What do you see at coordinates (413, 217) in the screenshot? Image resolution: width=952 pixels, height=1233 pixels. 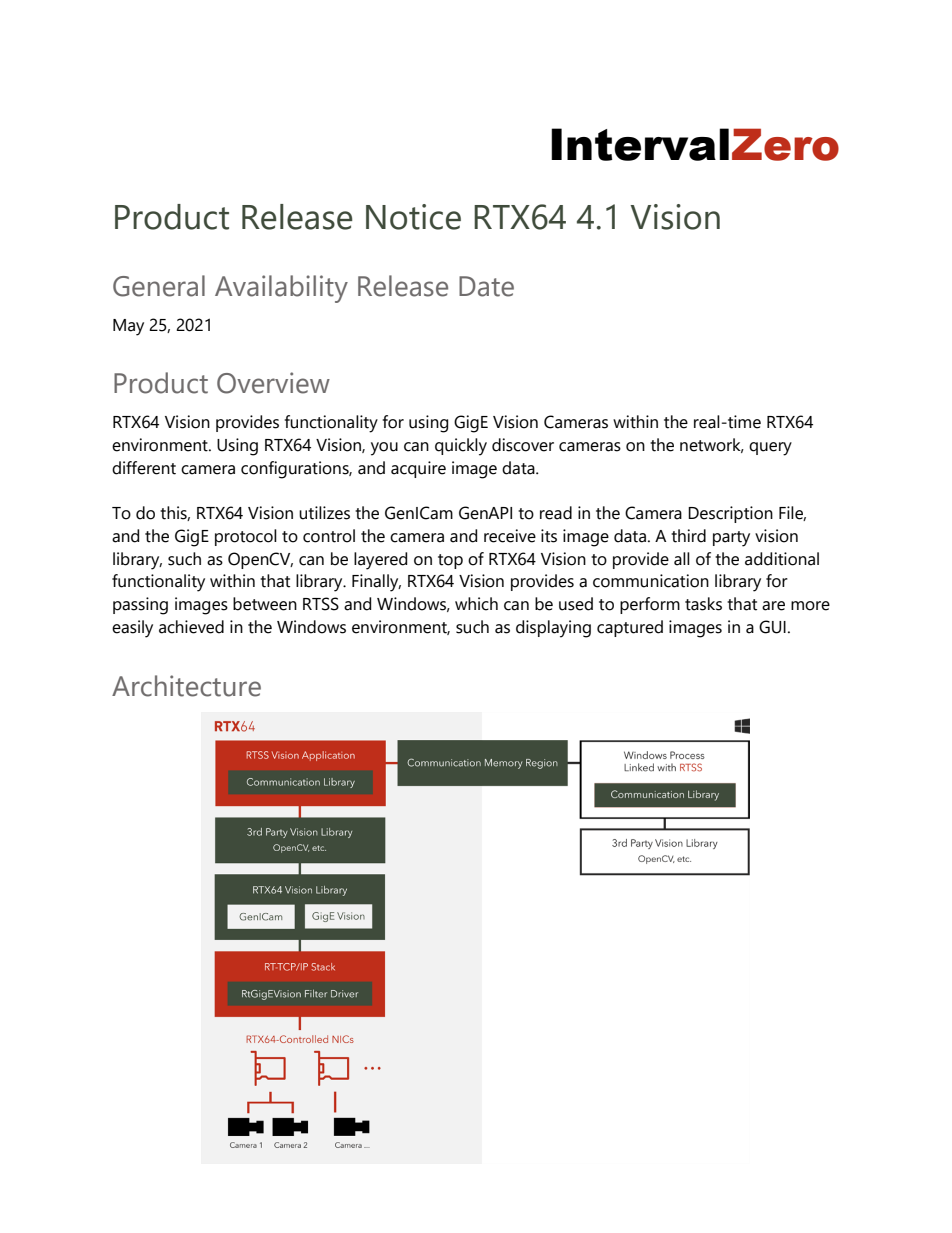 I see `Notice` at bounding box center [413, 217].
